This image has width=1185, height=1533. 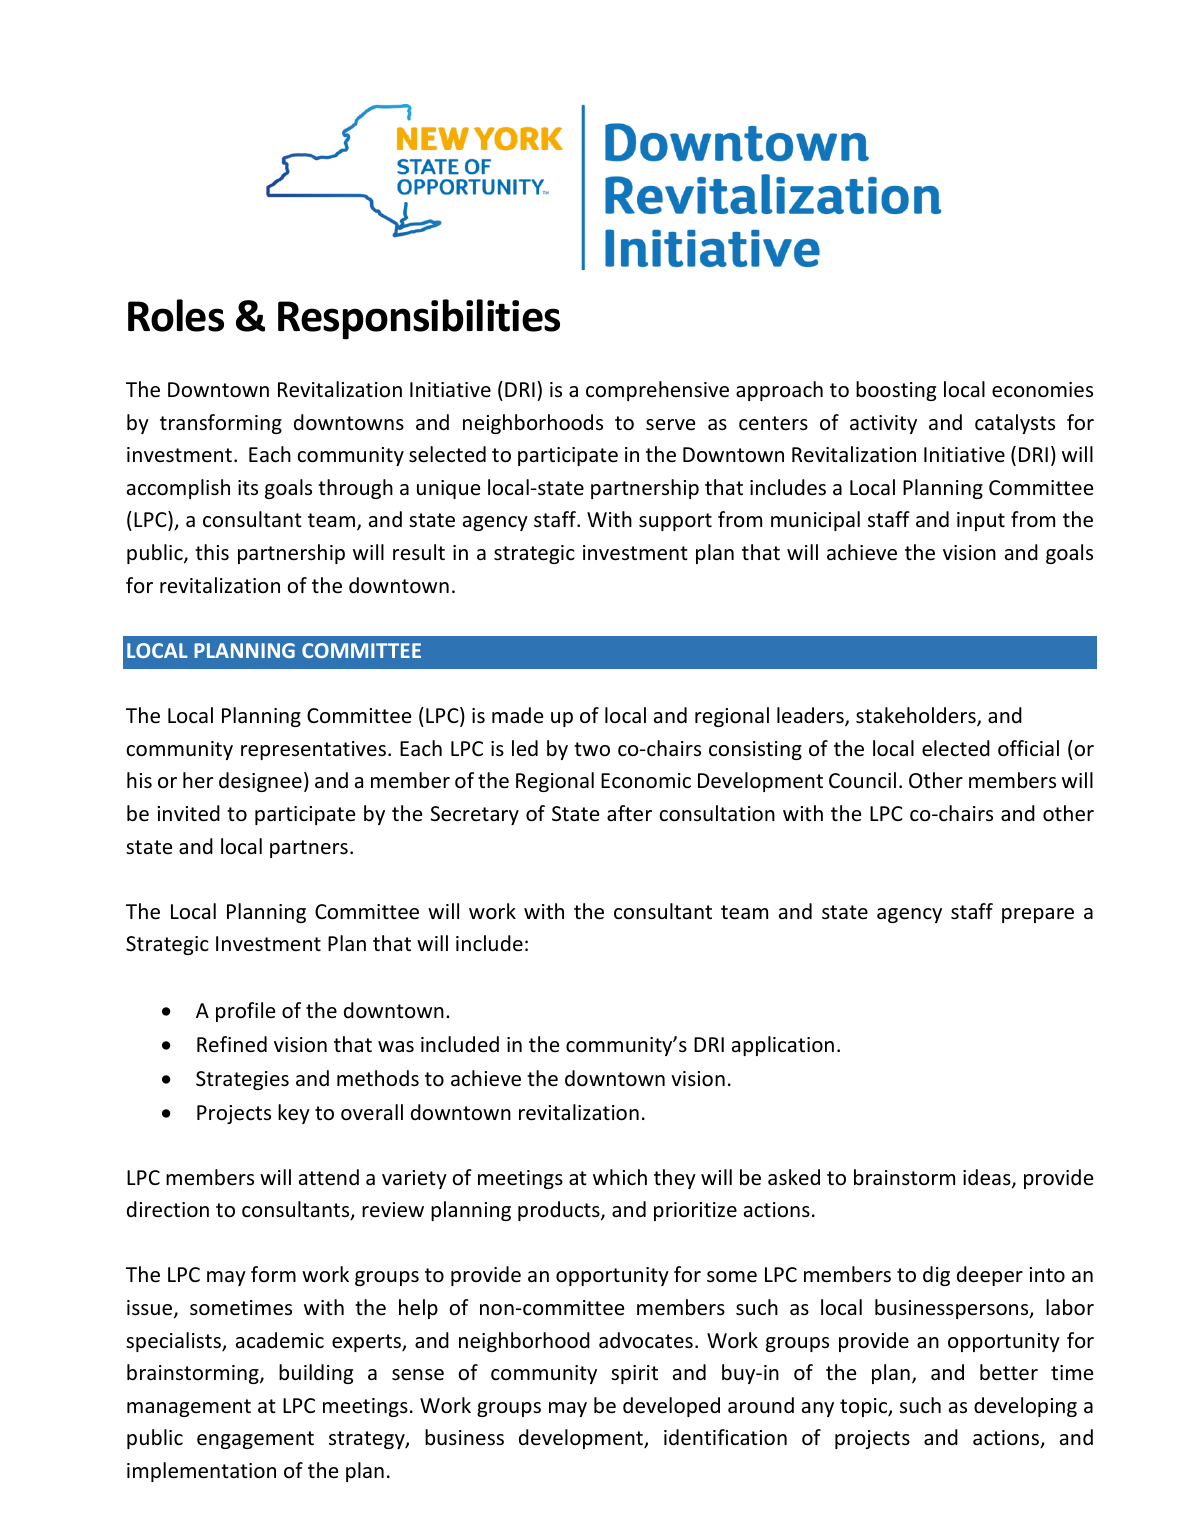 What do you see at coordinates (242, 1080) in the image?
I see `Strategies` at bounding box center [242, 1080].
